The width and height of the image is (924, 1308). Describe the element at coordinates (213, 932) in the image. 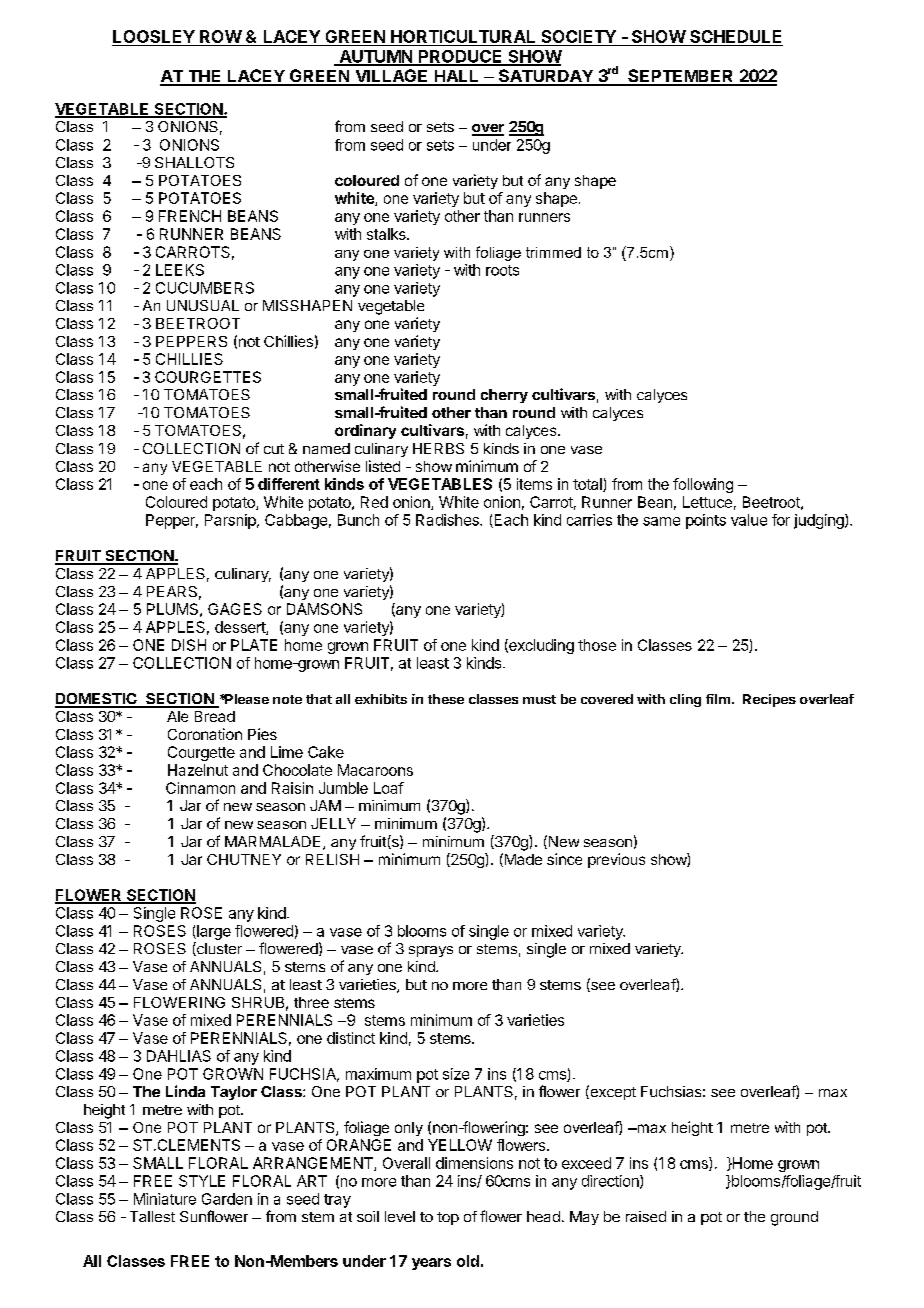

I see `large` at that location.
